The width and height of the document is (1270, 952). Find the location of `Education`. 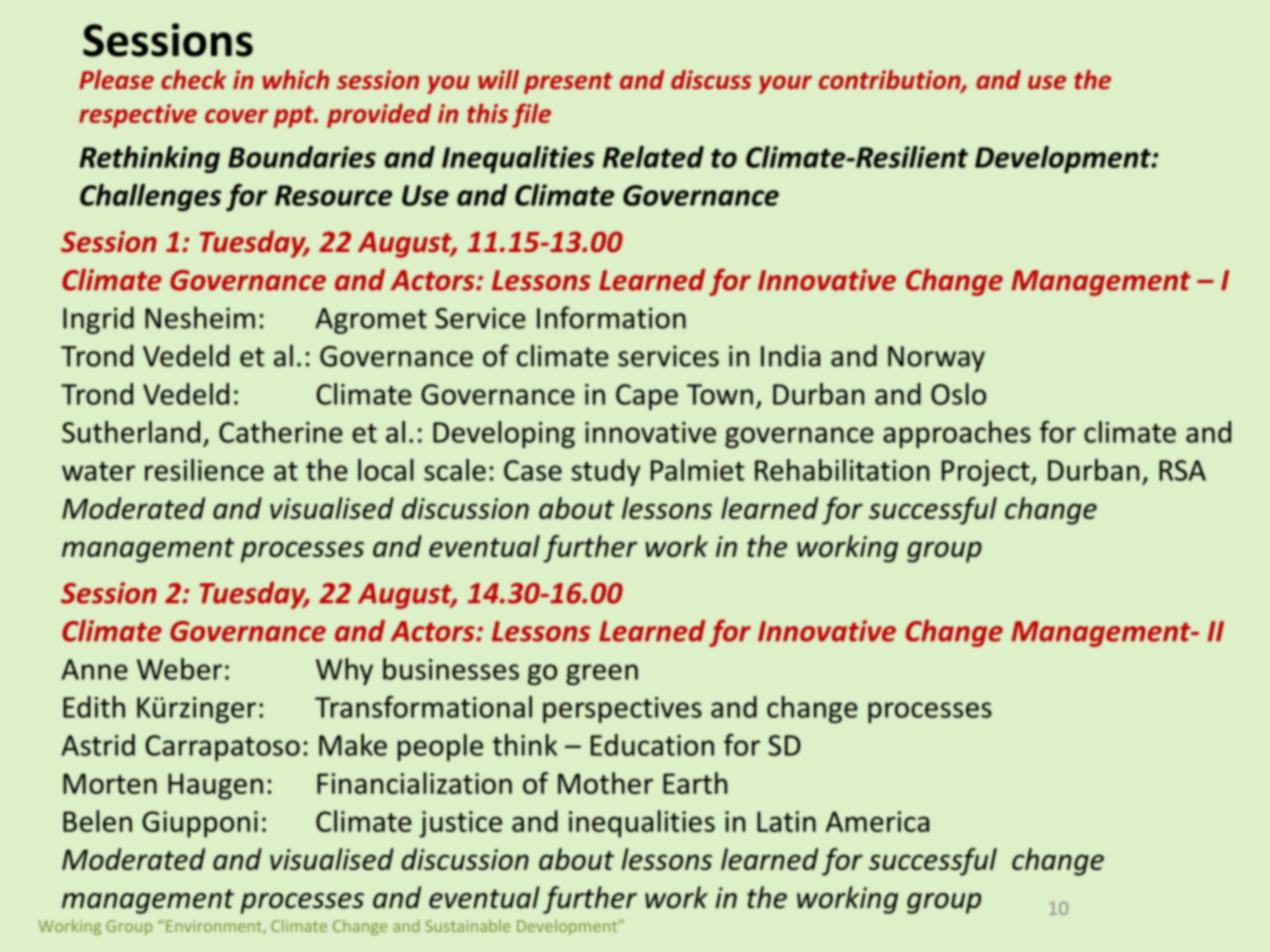

Education is located at coordinates (652, 745).
